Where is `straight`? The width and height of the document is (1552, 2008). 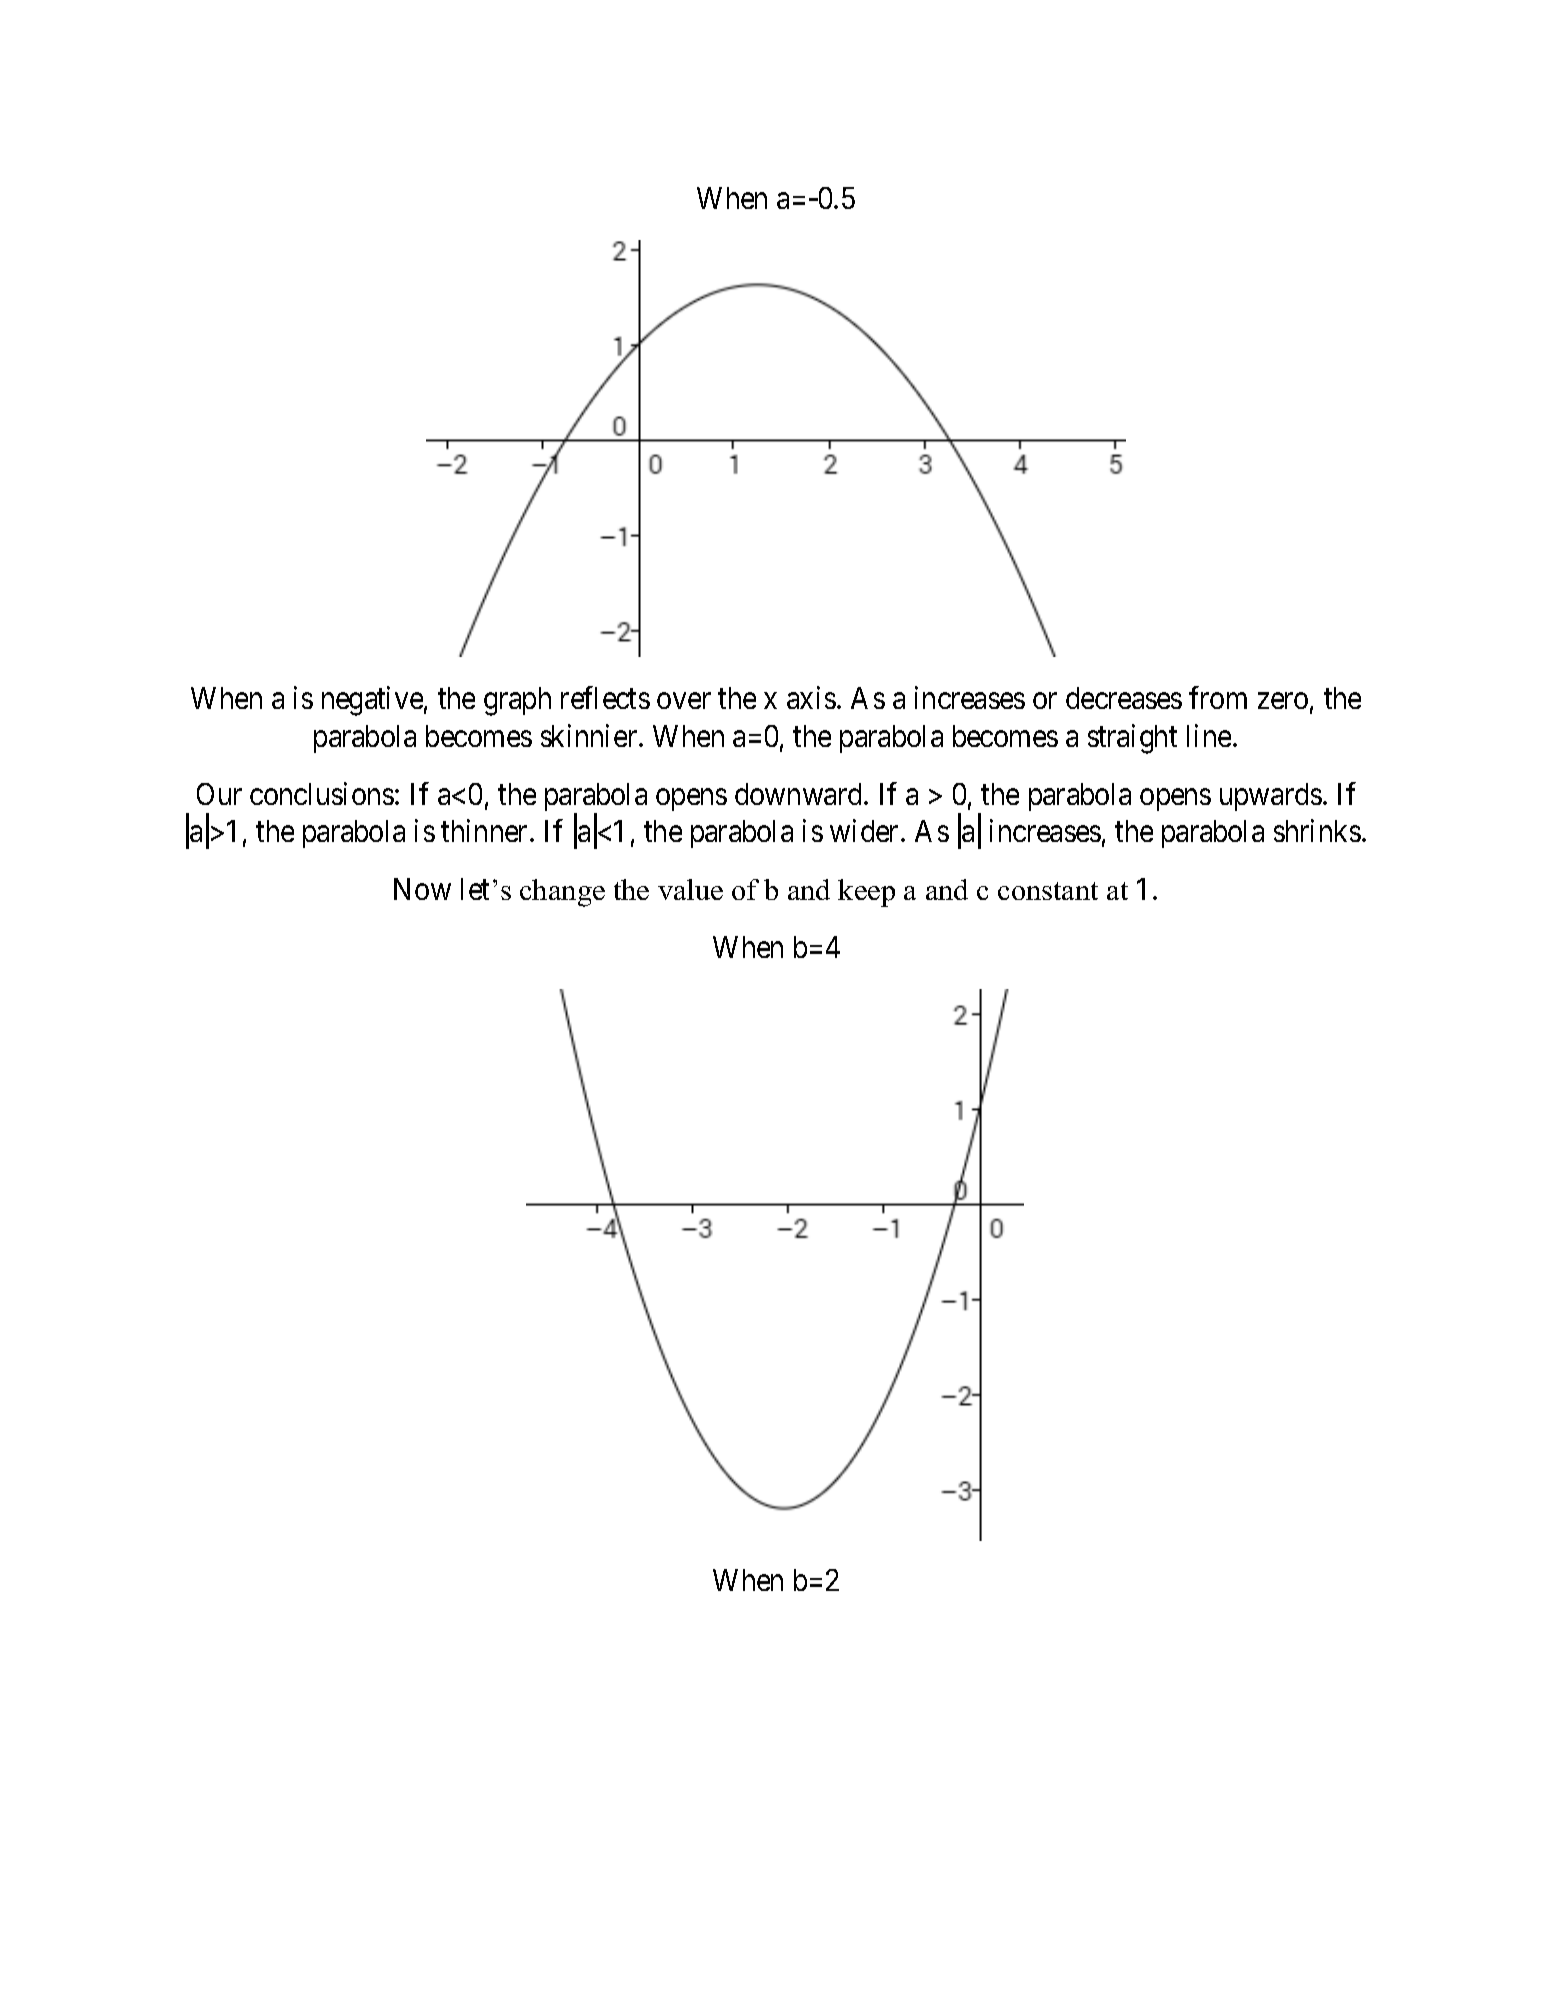
straight is located at coordinates (1132, 739).
